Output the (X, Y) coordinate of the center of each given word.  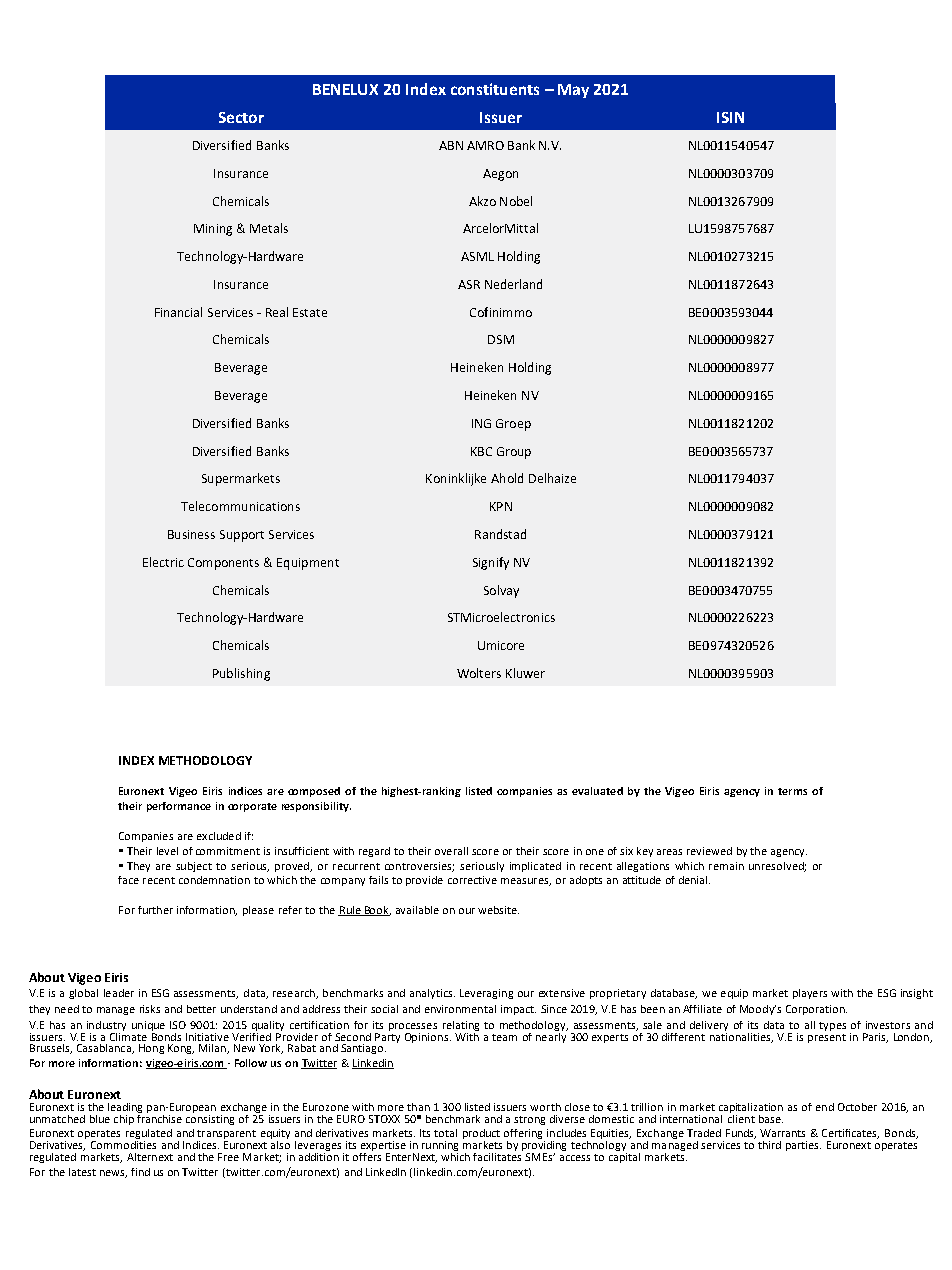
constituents (495, 89)
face (128, 880)
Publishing (241, 674)
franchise (159, 1117)
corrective (472, 880)
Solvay (501, 591)
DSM (501, 339)
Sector (241, 117)
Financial (178, 312)
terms (792, 791)
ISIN (730, 117)
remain (726, 866)
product (481, 1135)
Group (514, 453)
